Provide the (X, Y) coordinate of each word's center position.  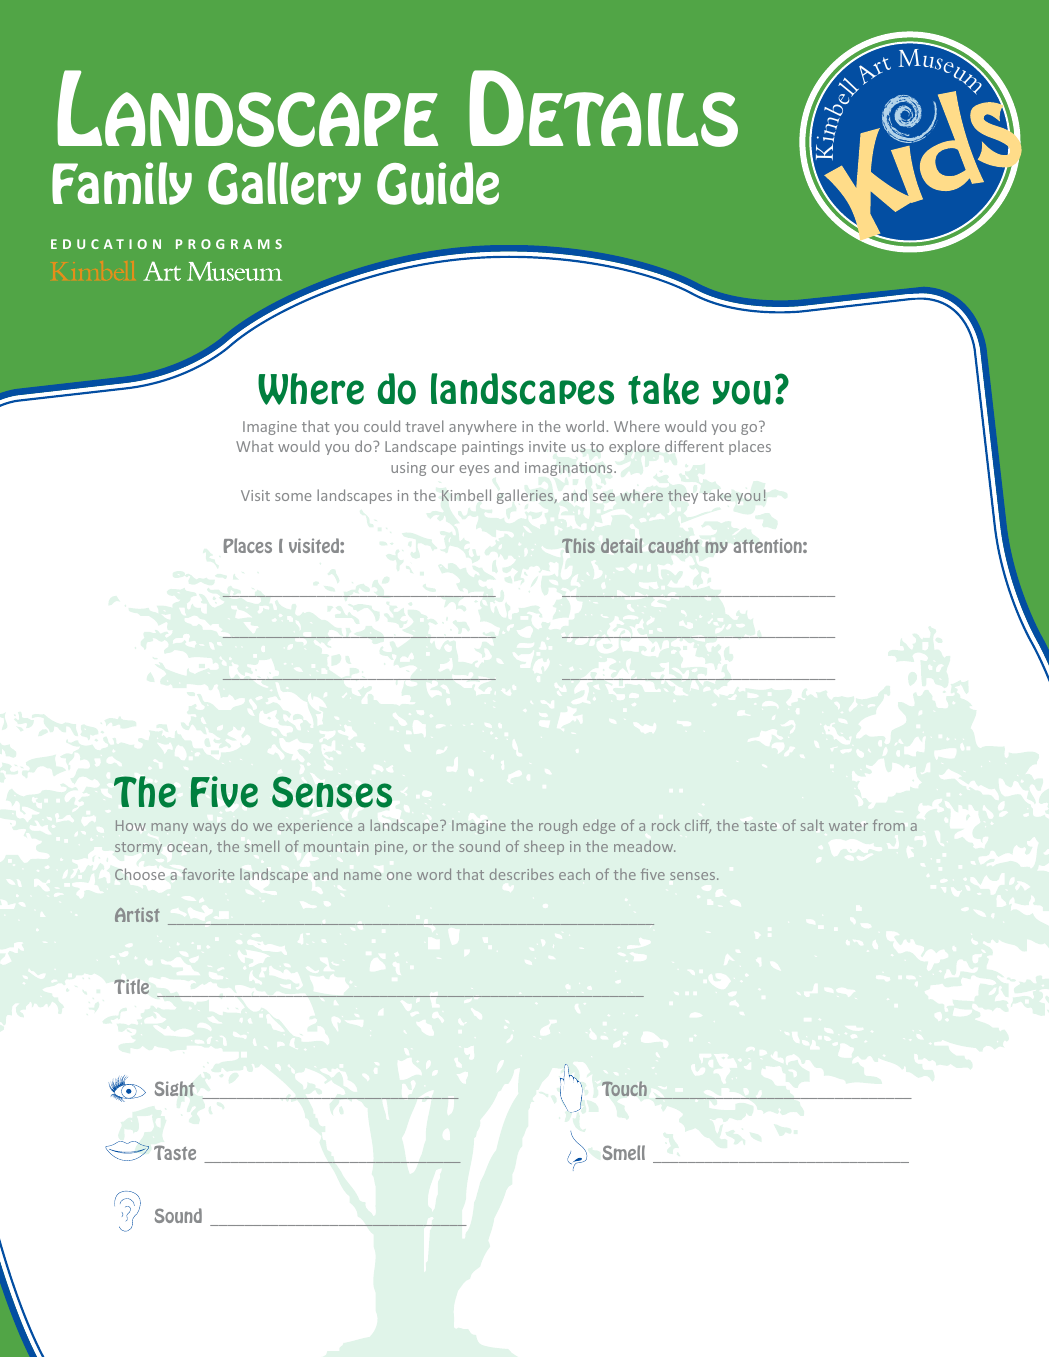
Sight (175, 1088)
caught (674, 545)
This (578, 545)
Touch (624, 1088)
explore (634, 447)
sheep (544, 847)
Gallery (284, 183)
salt (812, 825)
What (254, 446)
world (585, 426)
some (293, 497)
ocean (188, 849)
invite (547, 446)
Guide (438, 183)
